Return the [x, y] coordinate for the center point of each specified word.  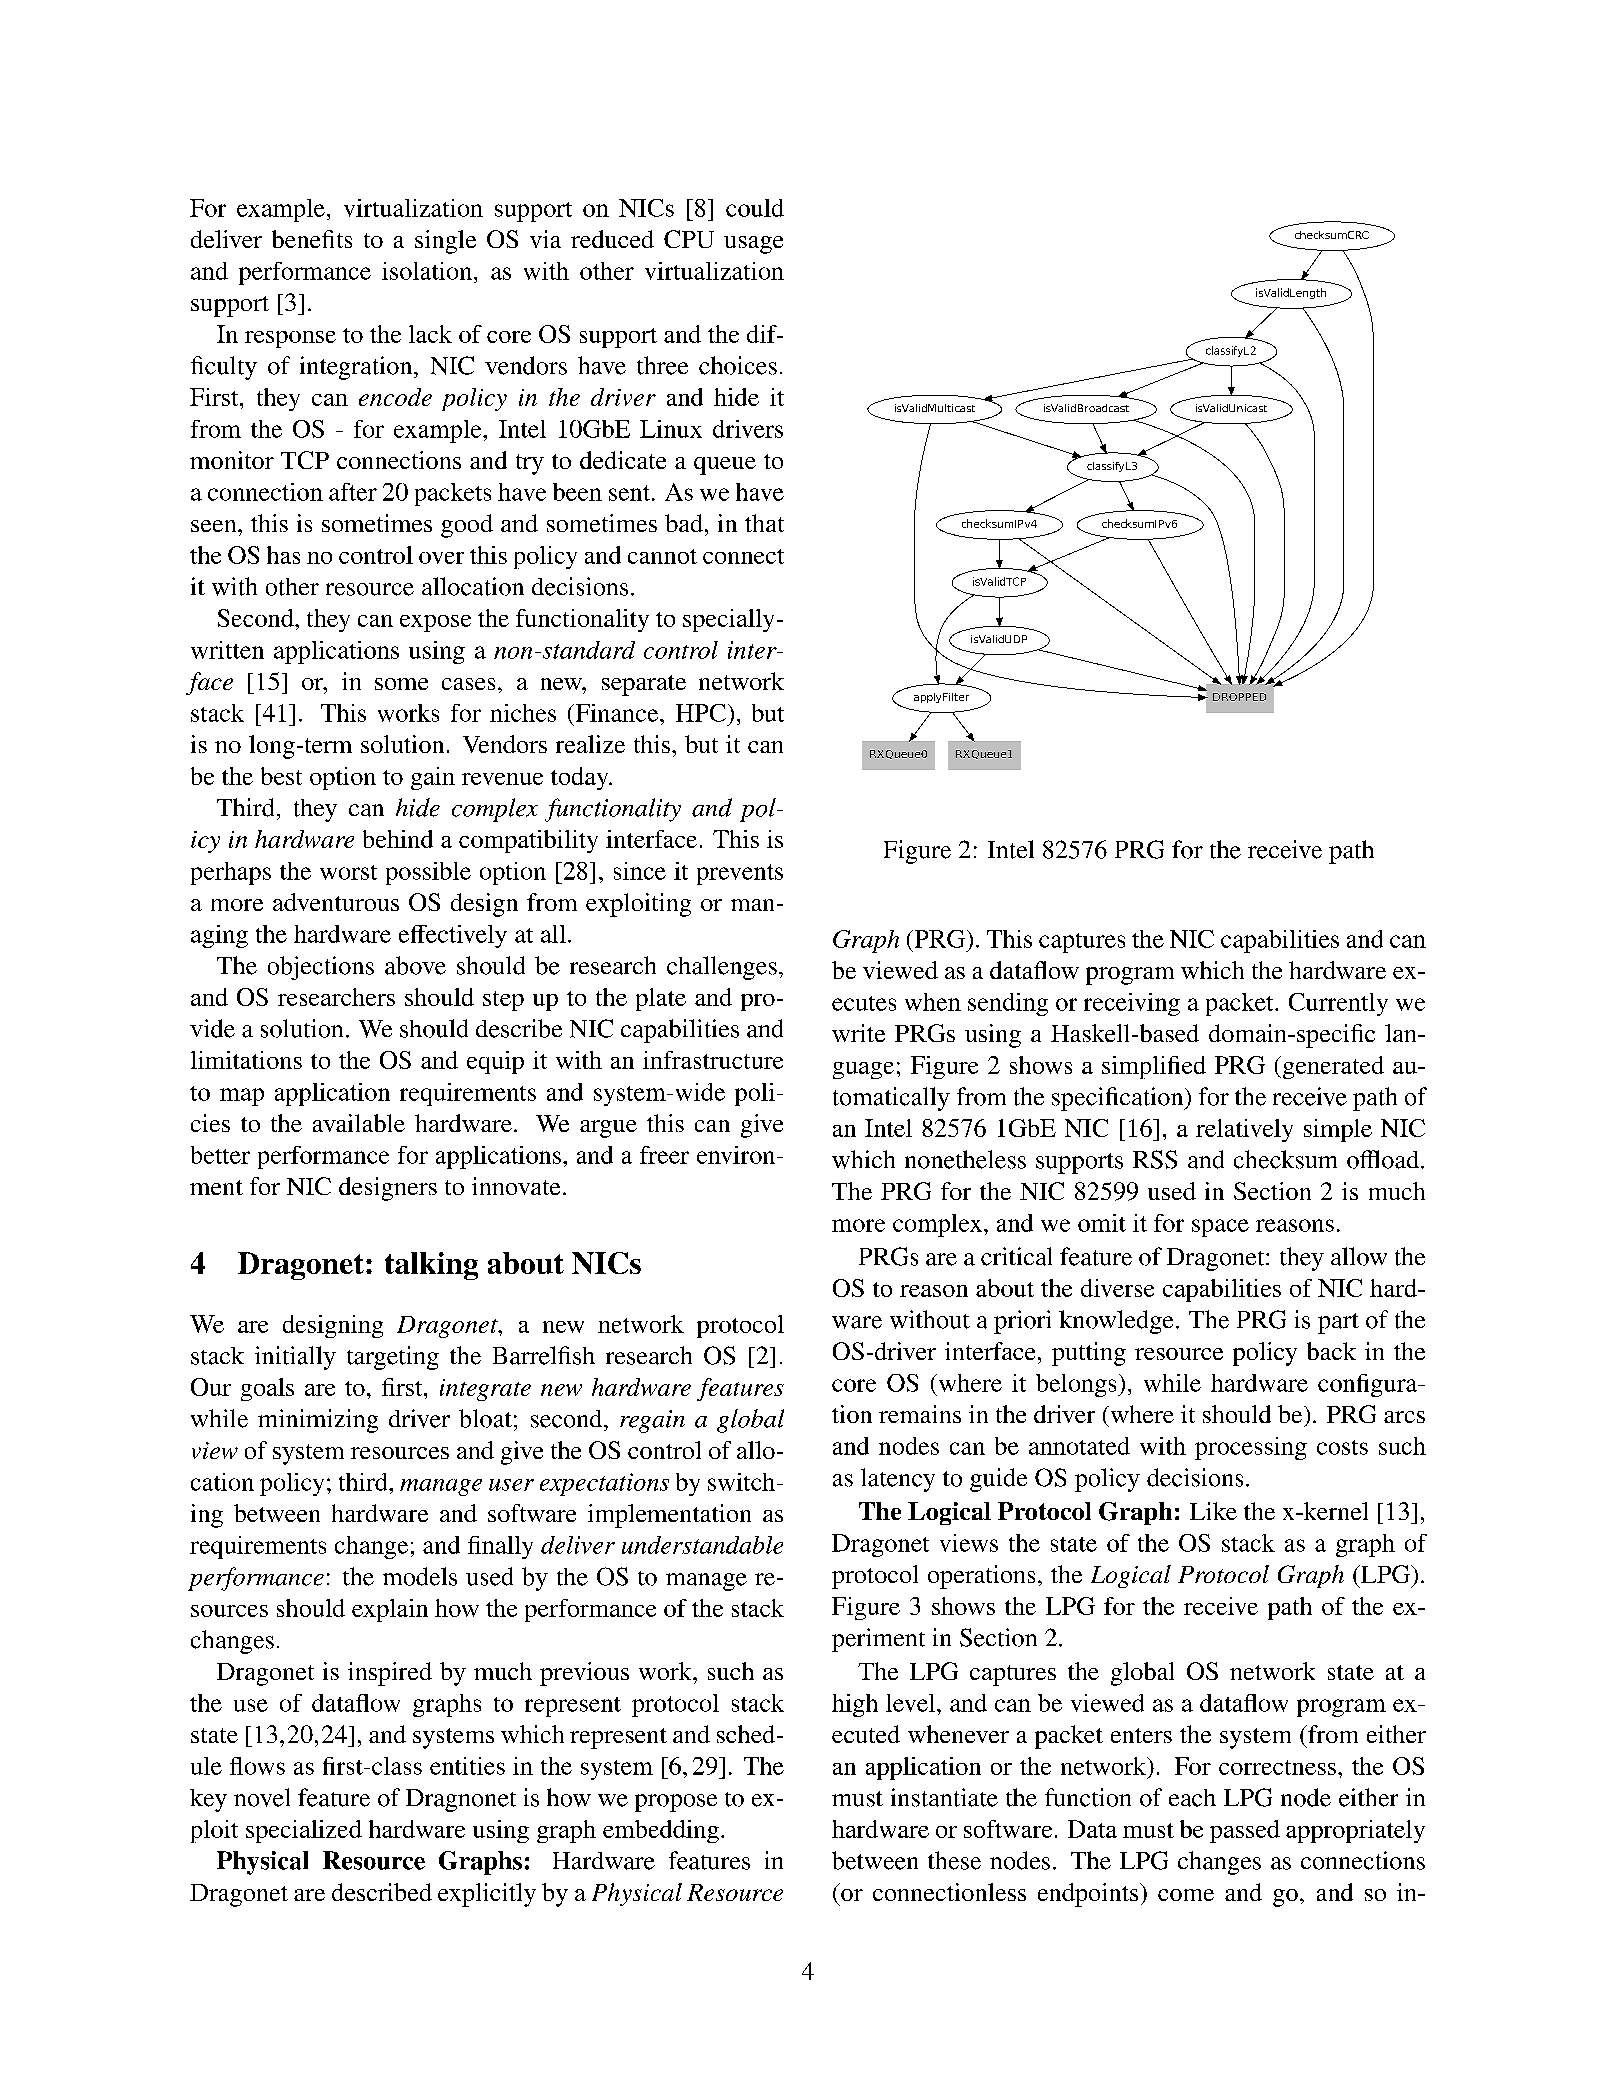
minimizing [318, 1421]
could [755, 208]
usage [753, 245]
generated [1332, 1067]
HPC [701, 713]
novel [262, 1797]
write [858, 1033]
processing [1251, 1448]
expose [435, 623]
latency [898, 1480]
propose [676, 1803]
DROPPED [1239, 697]
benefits [312, 239]
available [359, 1123]
